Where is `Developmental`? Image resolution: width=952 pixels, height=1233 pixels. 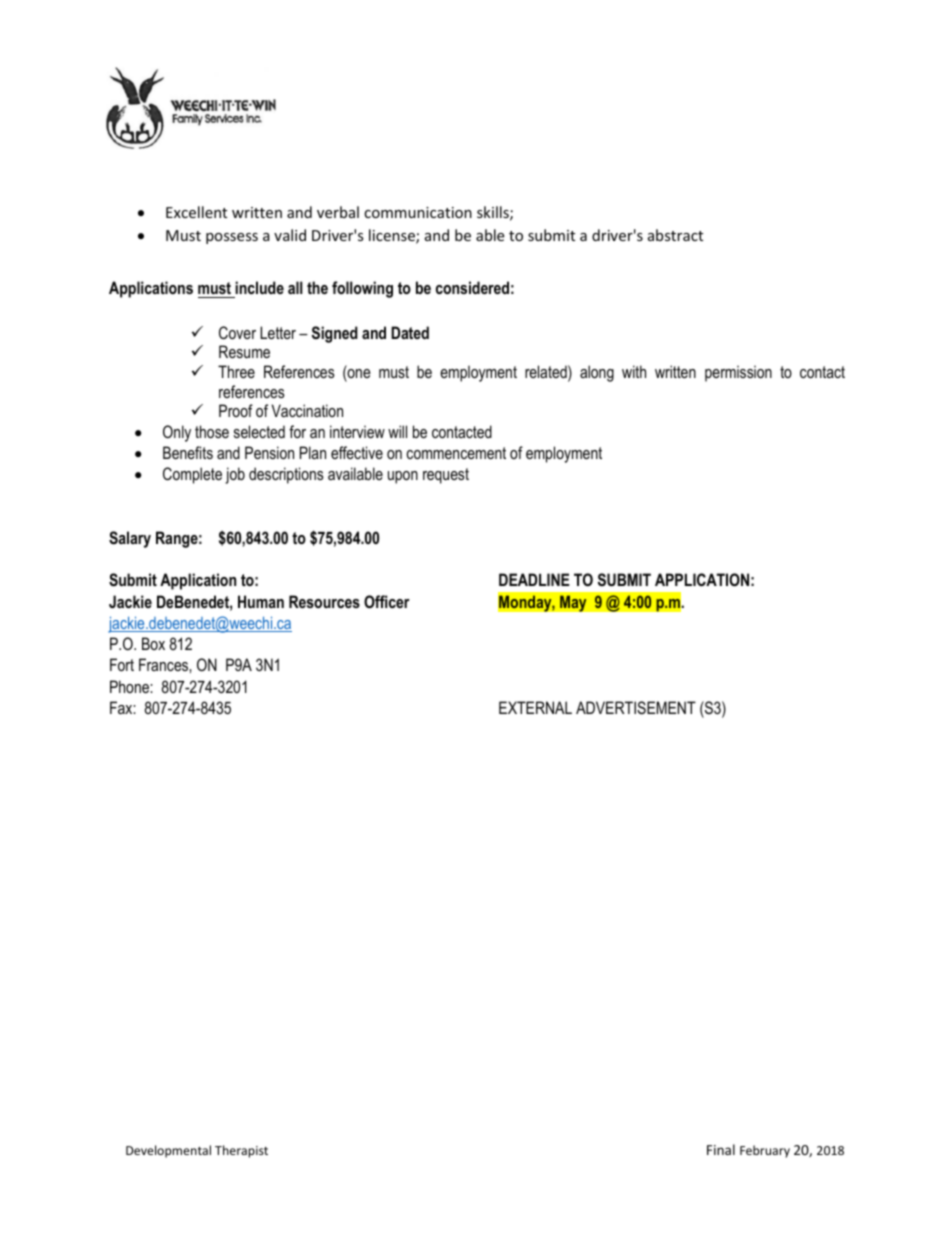 Developmental is located at coordinates (168, 1151).
